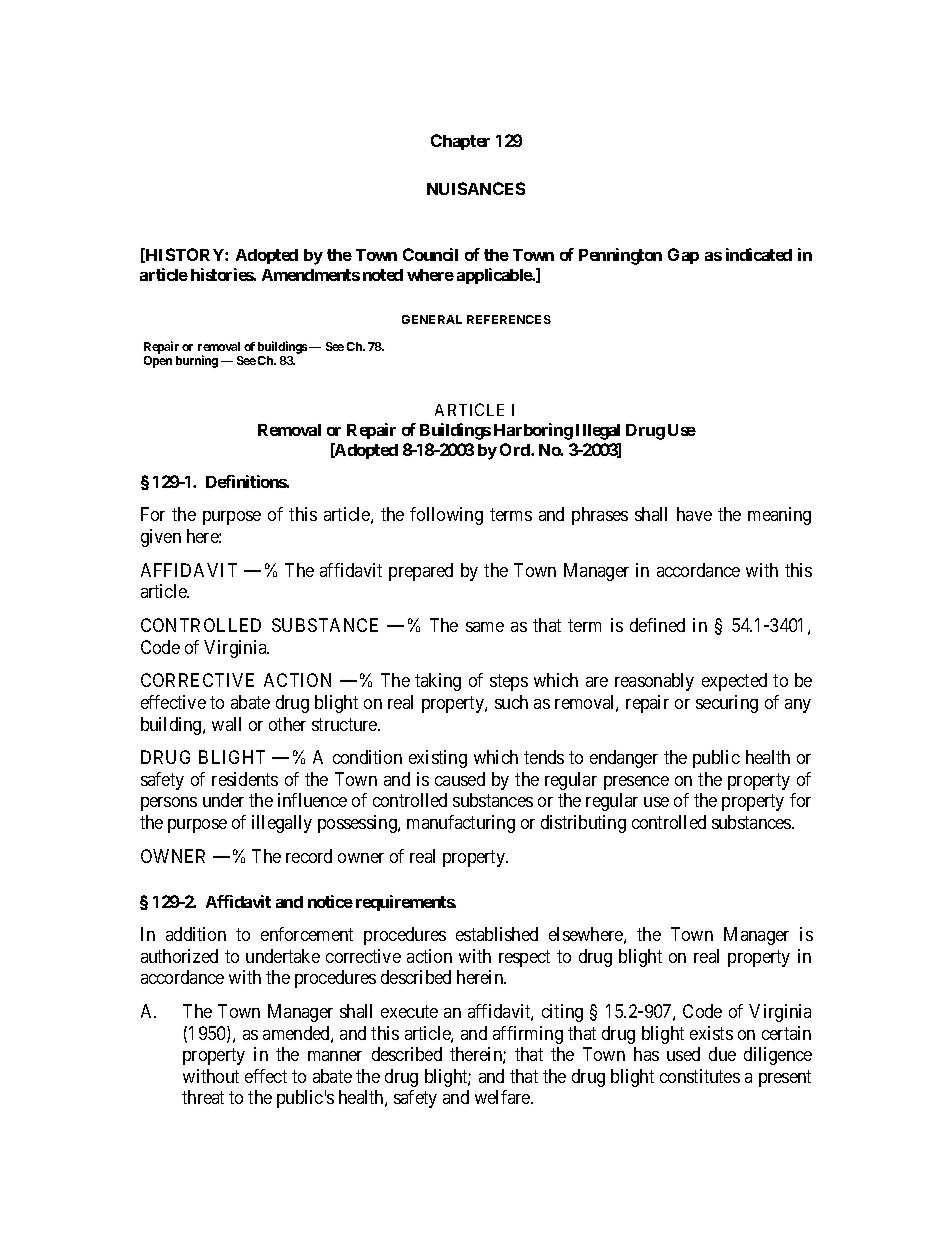 The width and height of the screenshot is (952, 1233). I want to click on NUISANCES, so click(476, 188).
